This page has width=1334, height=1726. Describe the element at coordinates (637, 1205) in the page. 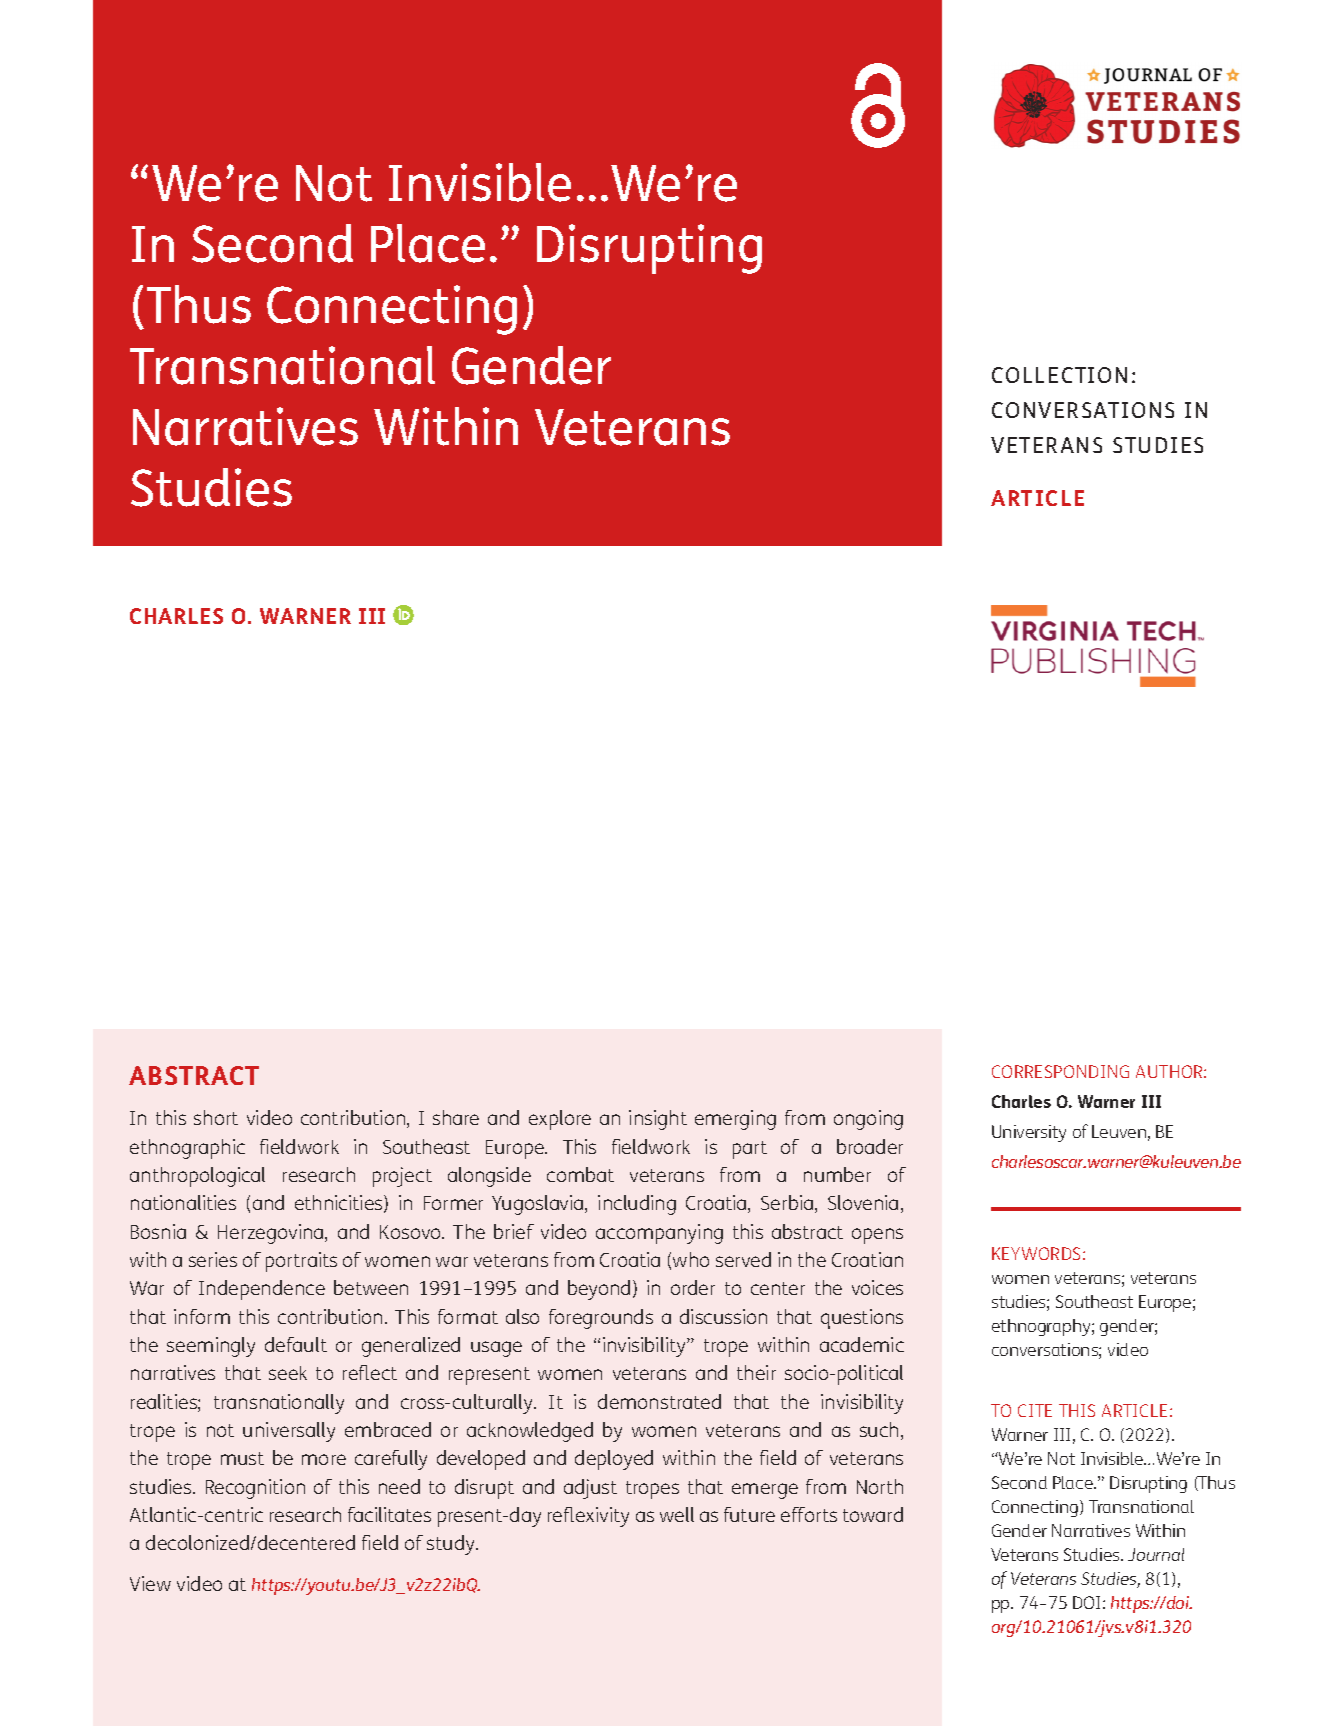

I see `including` at that location.
